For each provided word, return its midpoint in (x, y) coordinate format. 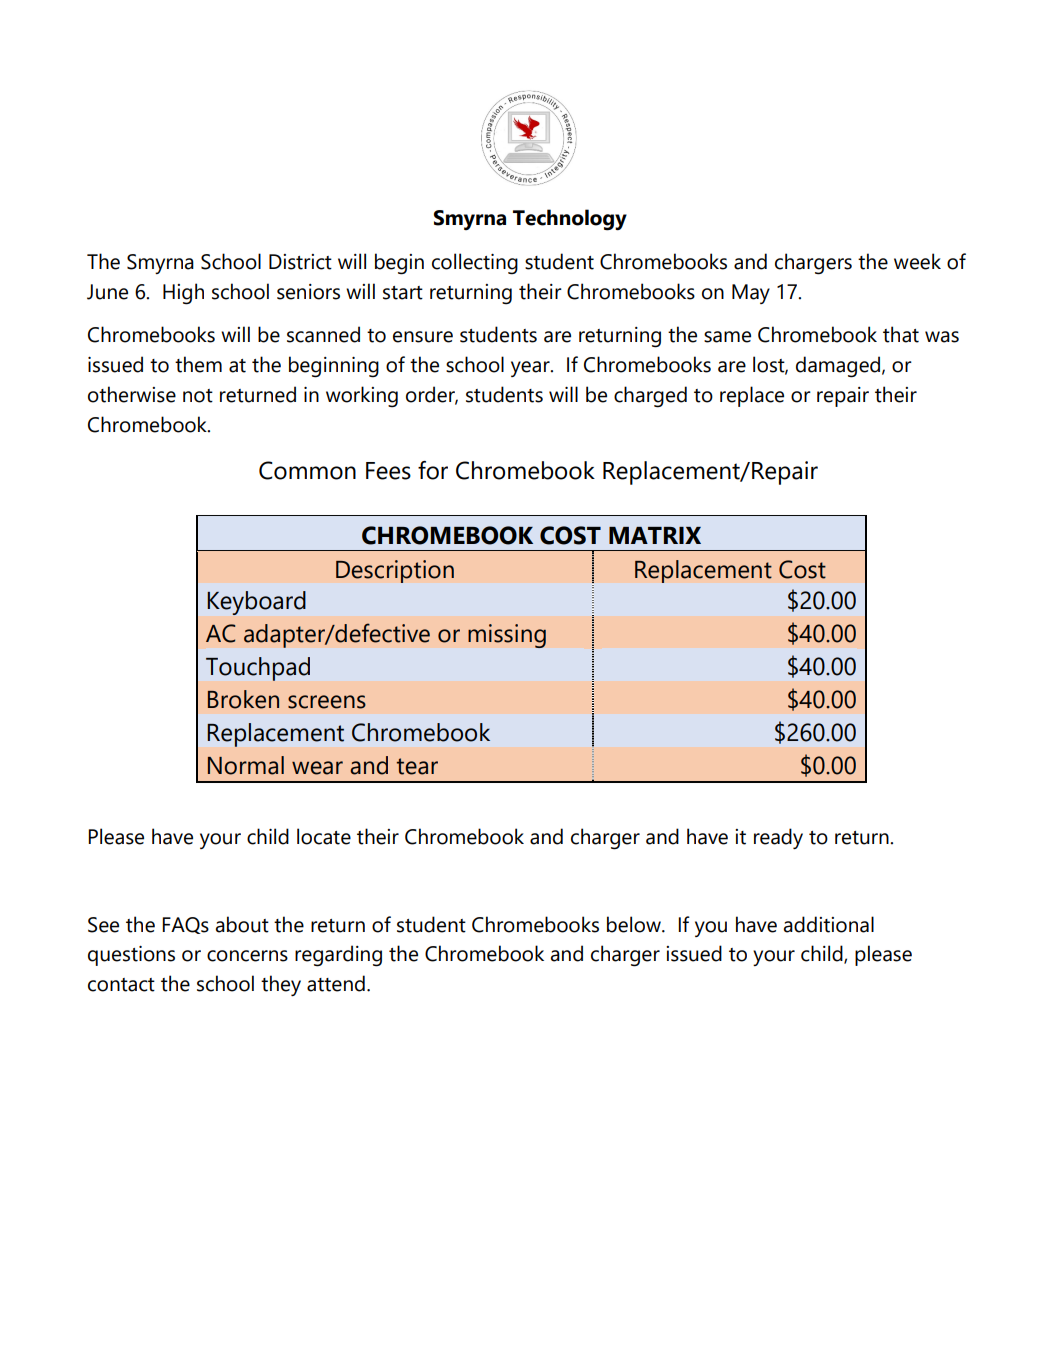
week (917, 261)
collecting (475, 264)
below (635, 924)
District (300, 262)
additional (829, 924)
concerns (247, 956)
